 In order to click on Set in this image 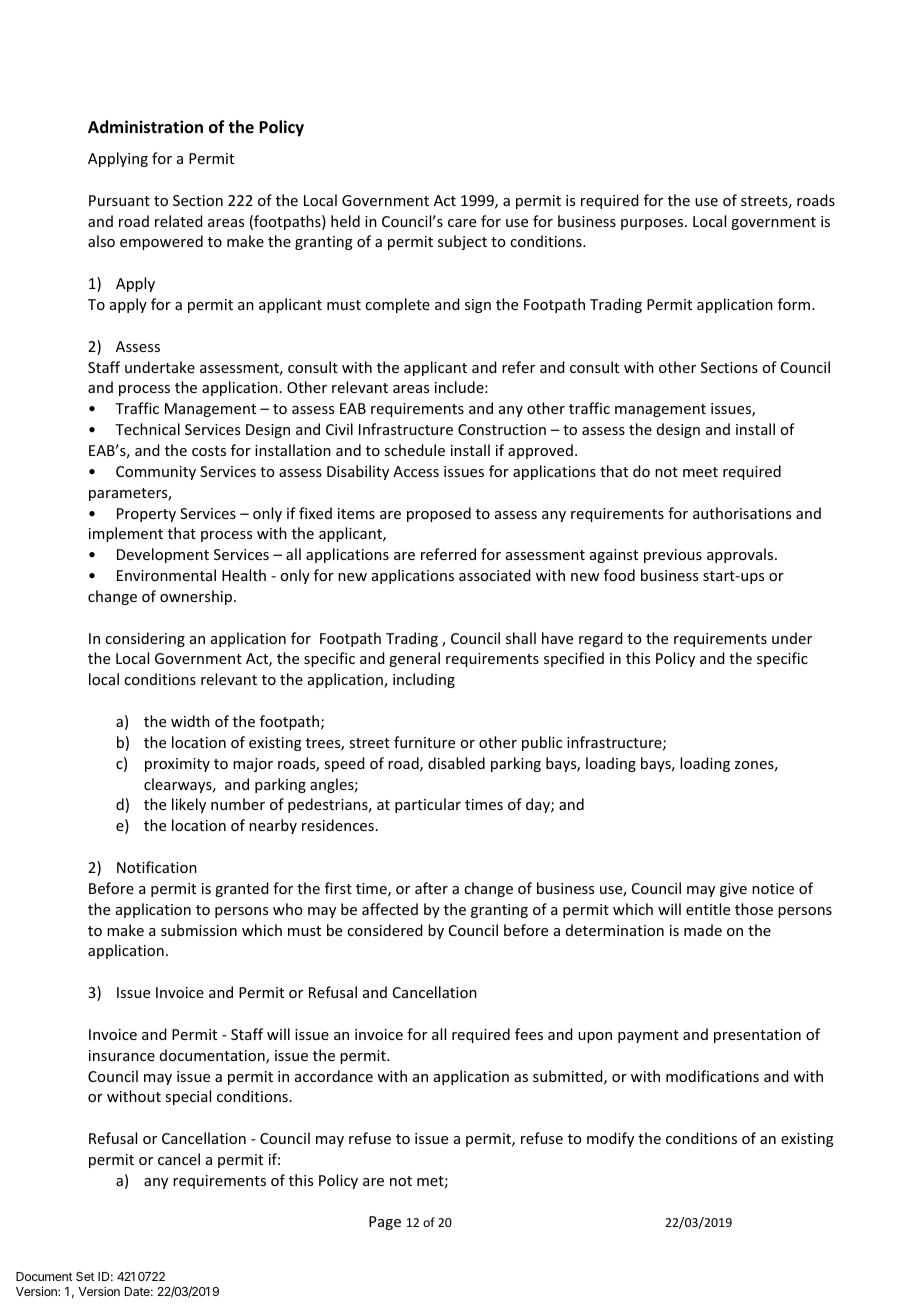, I will do `click(85, 1276)`.
